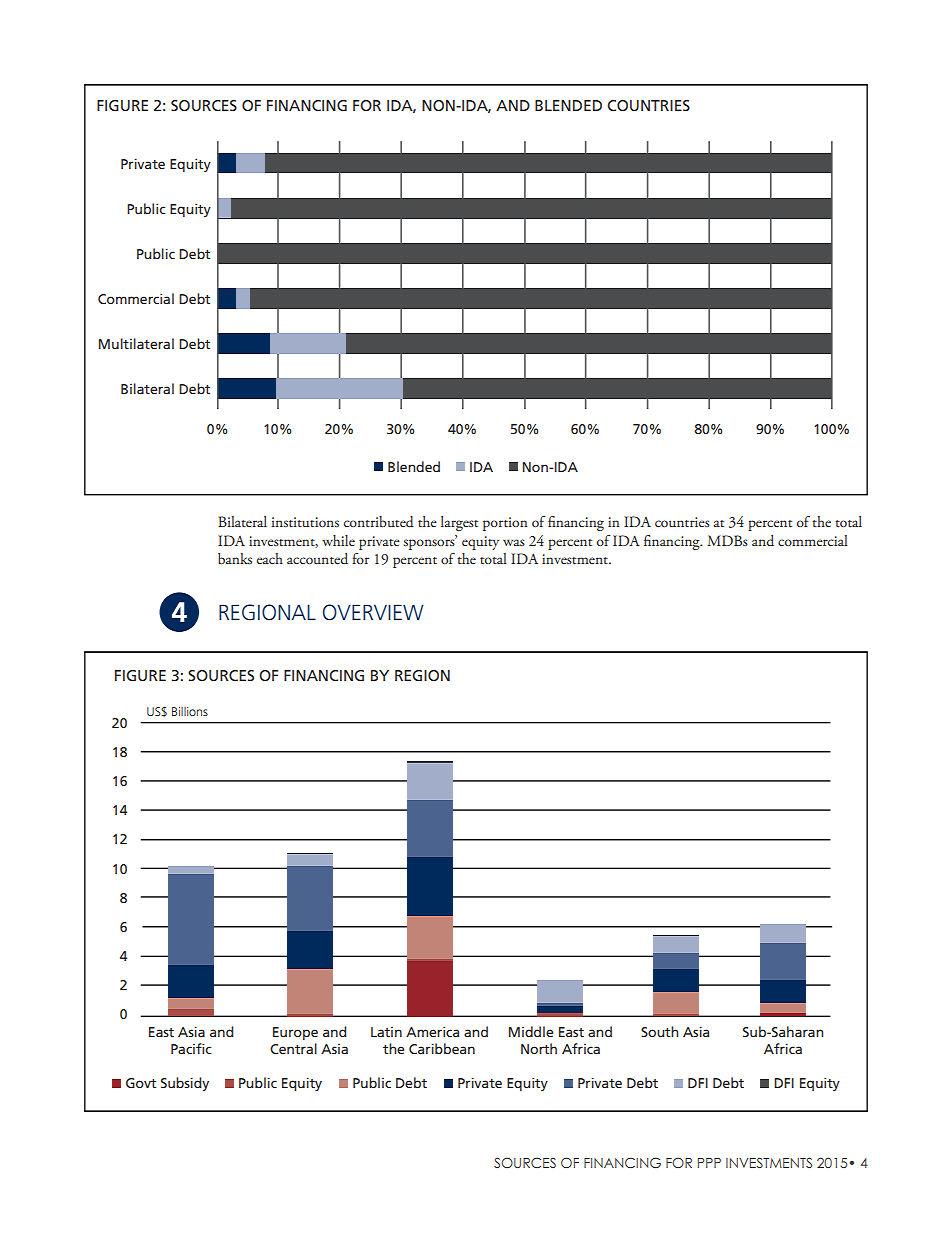 This screenshot has height=1233, width=952. Describe the element at coordinates (235, 558) in the screenshot. I see `banks` at that location.
